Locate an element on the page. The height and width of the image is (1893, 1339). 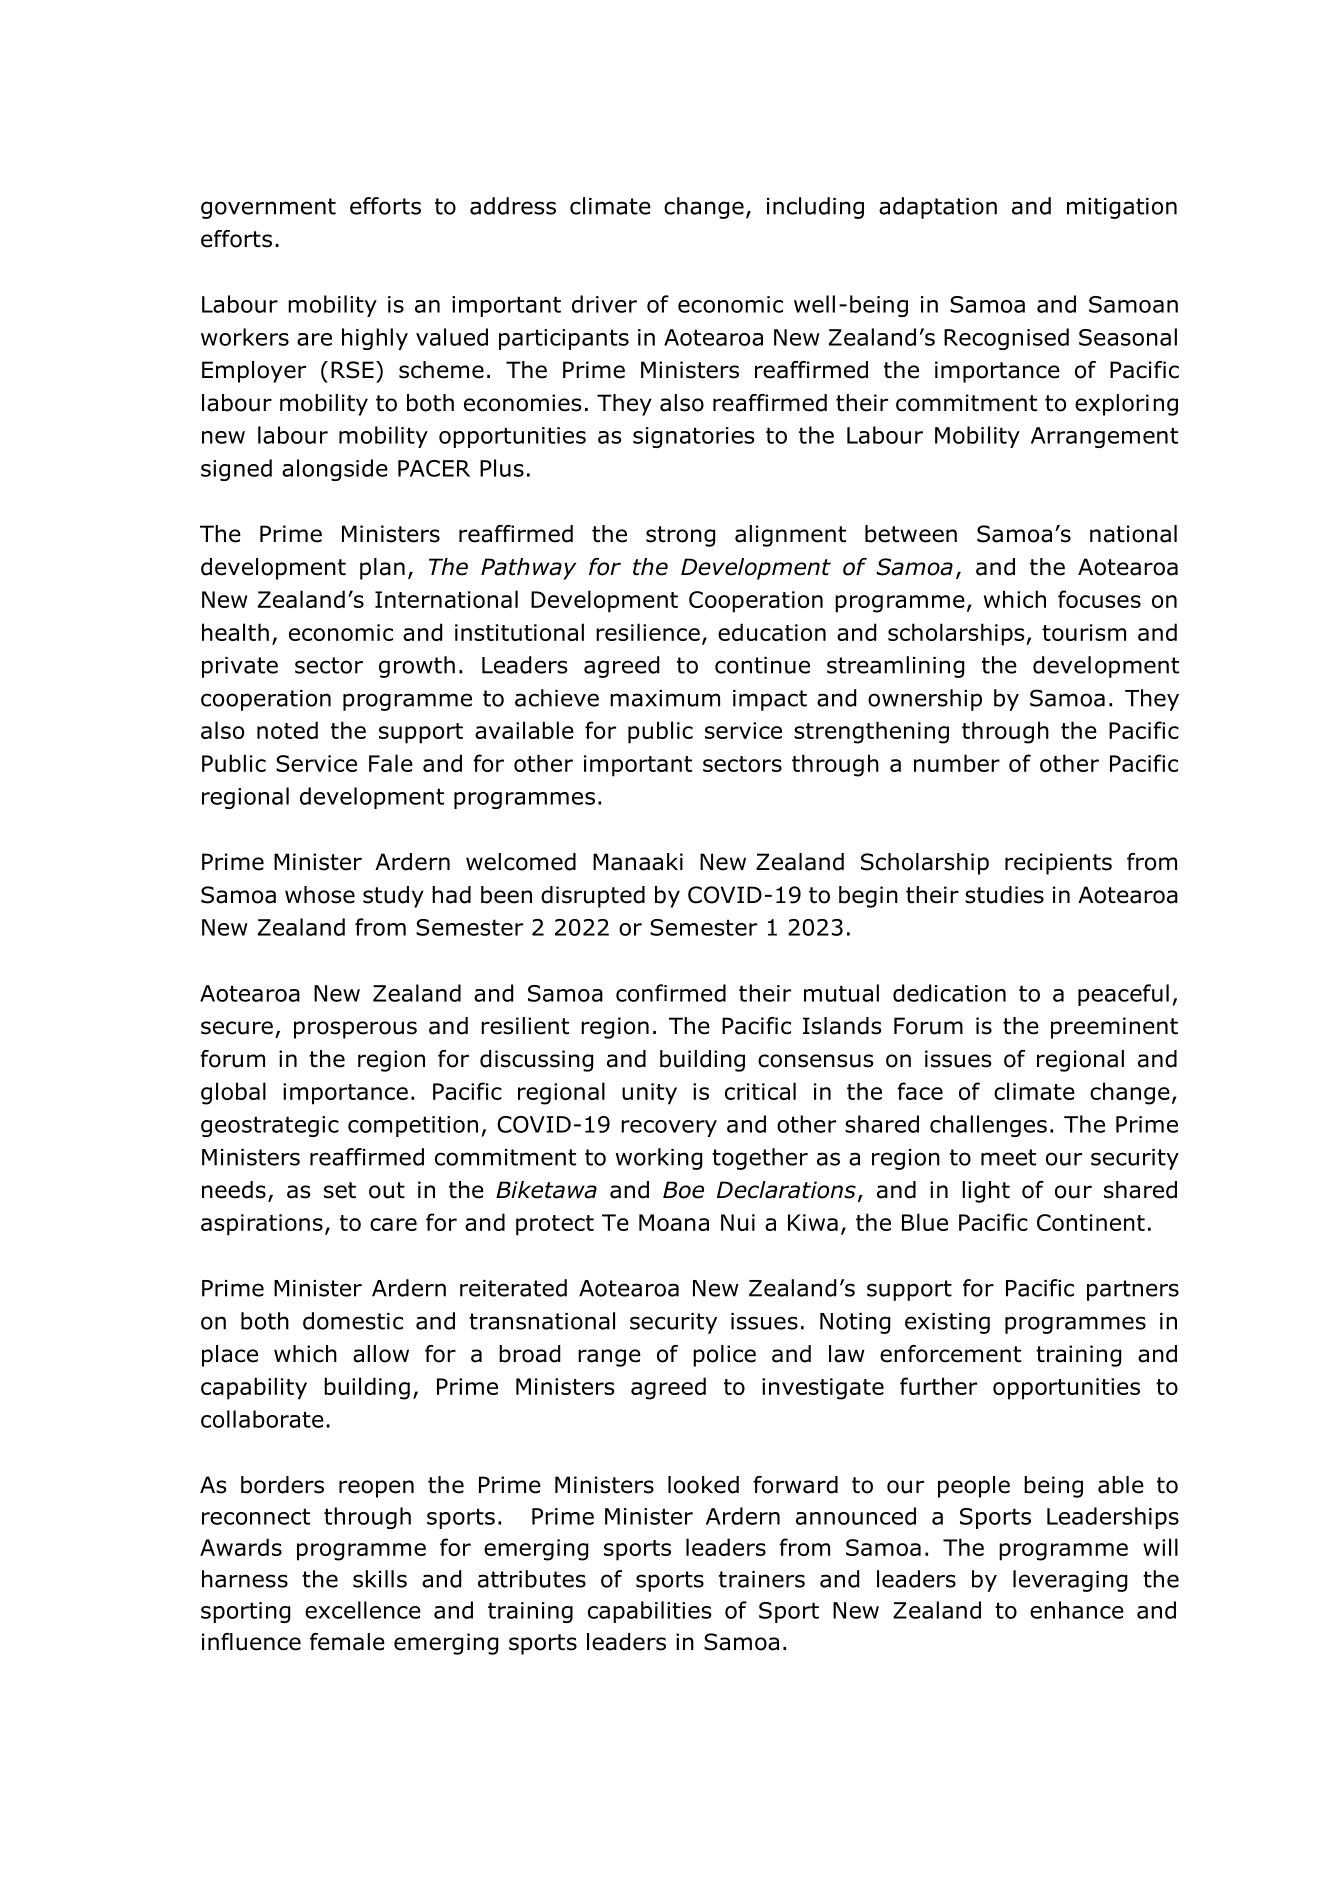
mitigation is located at coordinates (1122, 208).
